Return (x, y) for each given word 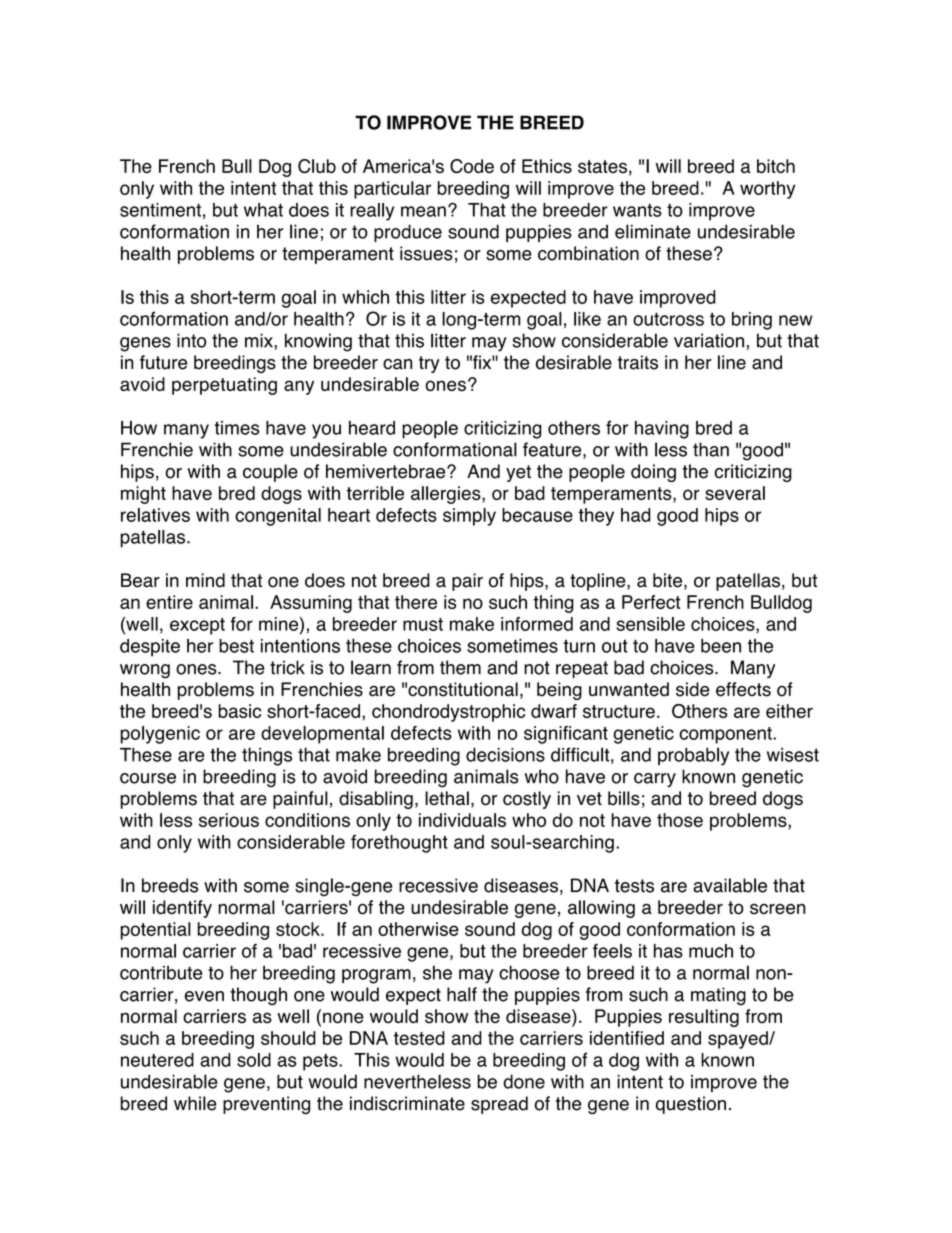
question (691, 1105)
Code (472, 166)
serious (229, 820)
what (263, 210)
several (735, 493)
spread (499, 1105)
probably (693, 756)
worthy (768, 190)
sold (254, 1060)
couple (270, 473)
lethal (447, 798)
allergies (447, 495)
